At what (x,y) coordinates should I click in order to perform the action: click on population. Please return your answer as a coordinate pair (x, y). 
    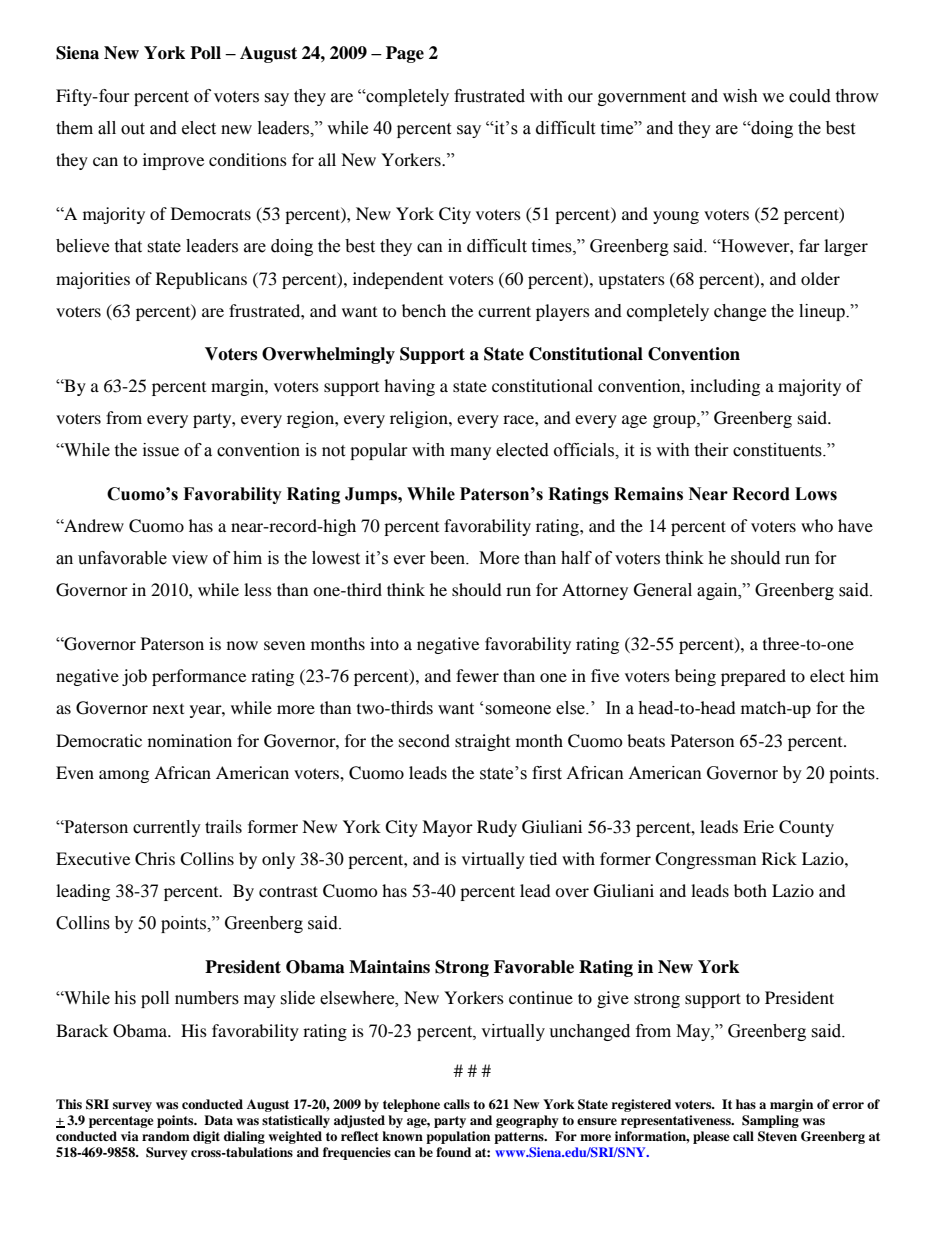
    Looking at the image, I should click on (458, 1137).
